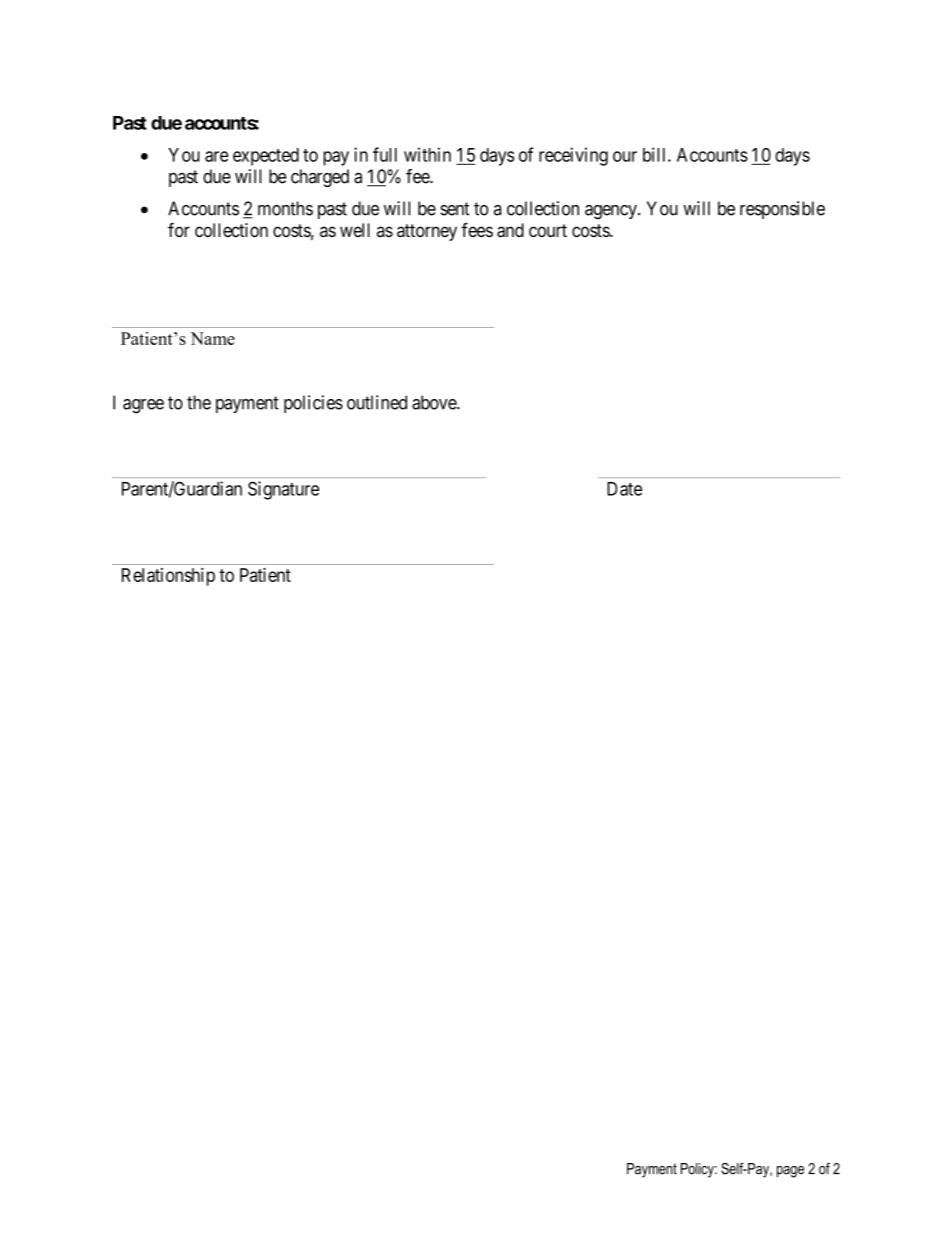 This screenshot has width=952, height=1233. What do you see at coordinates (266, 157) in the screenshot?
I see `expected` at bounding box center [266, 157].
